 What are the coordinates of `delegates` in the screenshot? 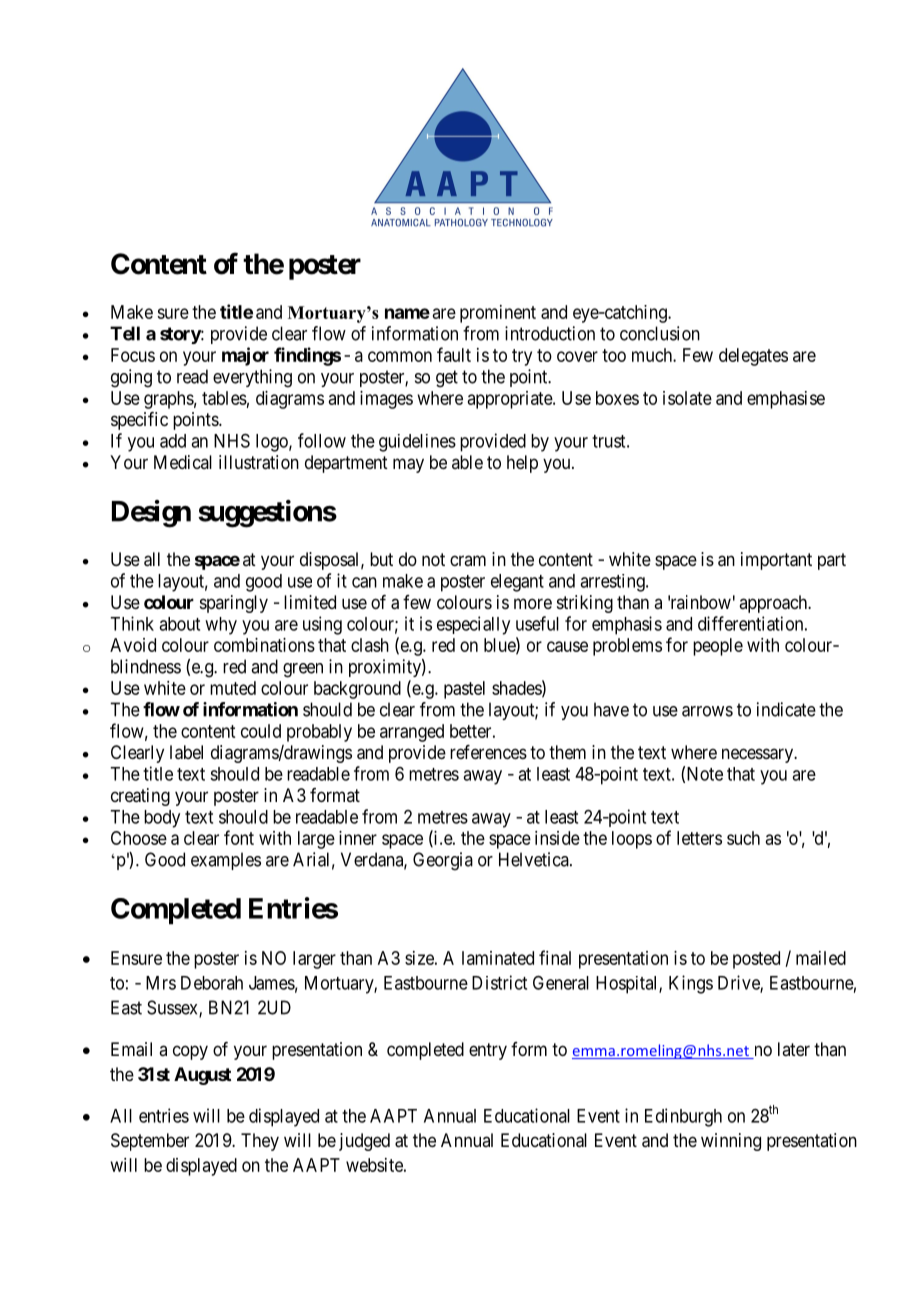 It's located at (753, 357).
